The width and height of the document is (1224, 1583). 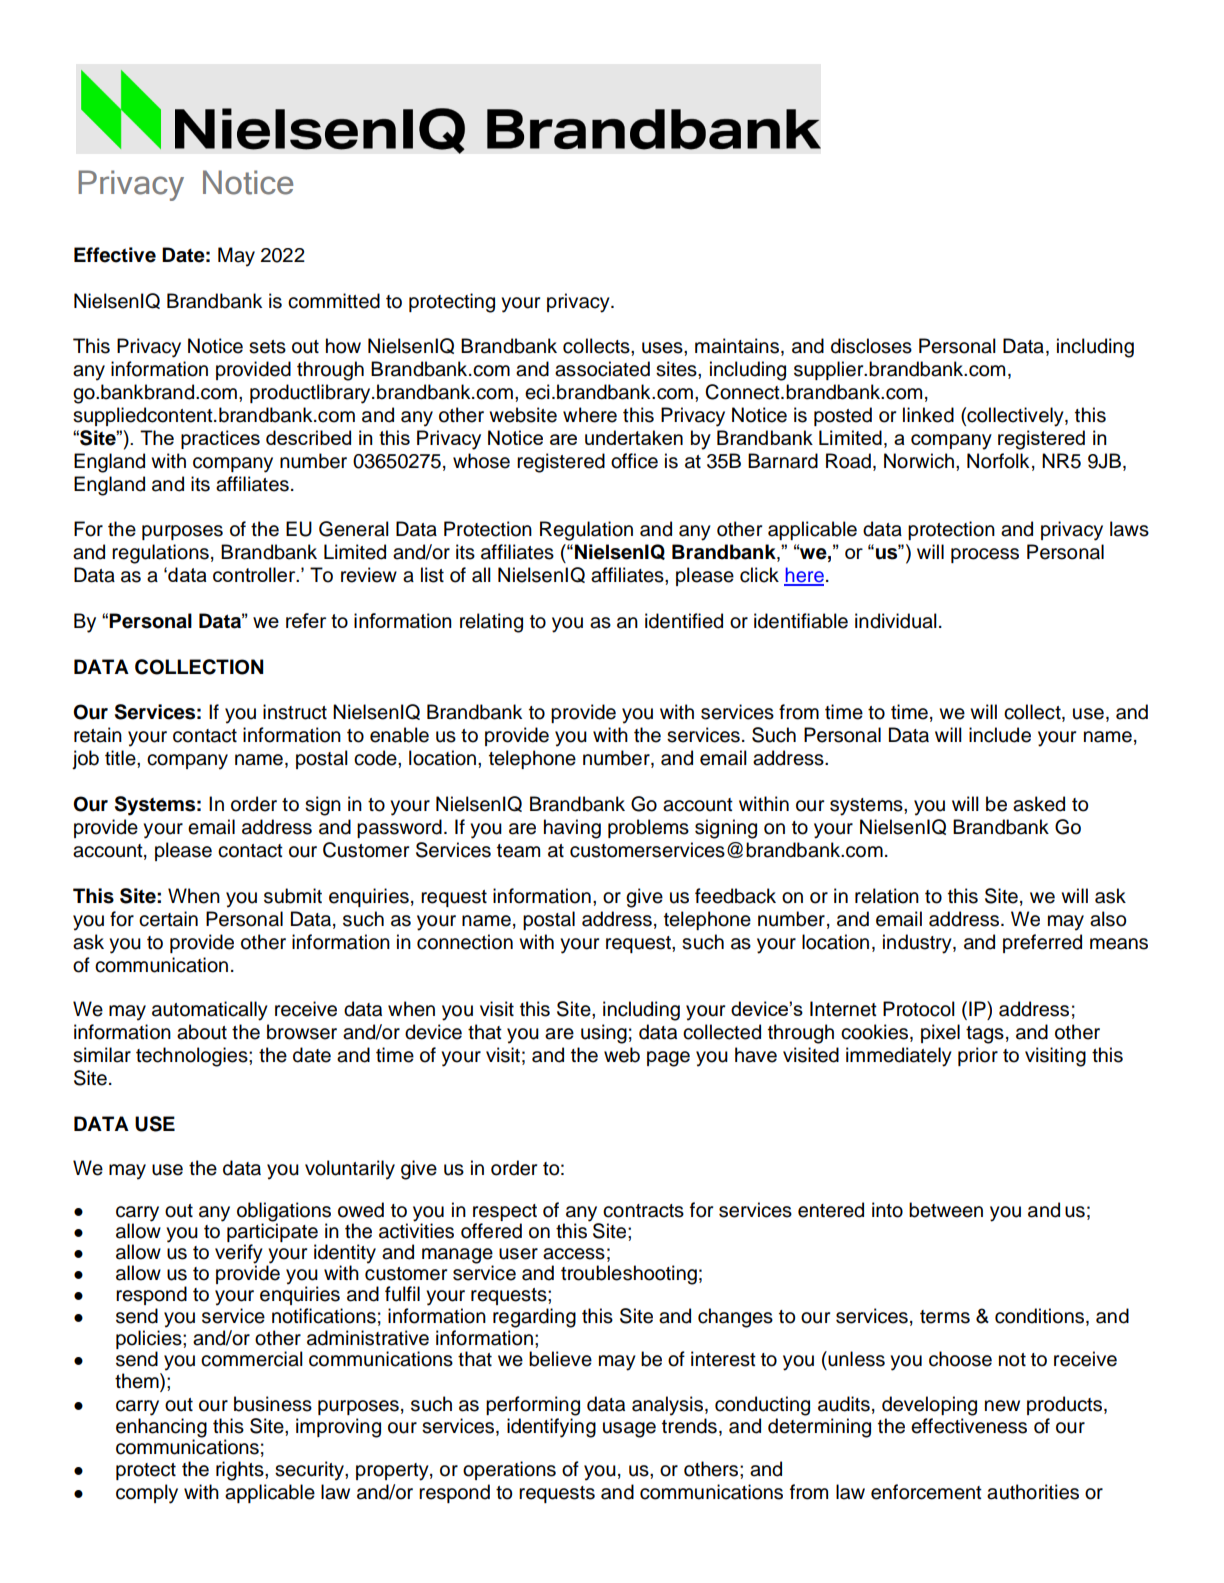 I want to click on also, so click(x=1108, y=919).
